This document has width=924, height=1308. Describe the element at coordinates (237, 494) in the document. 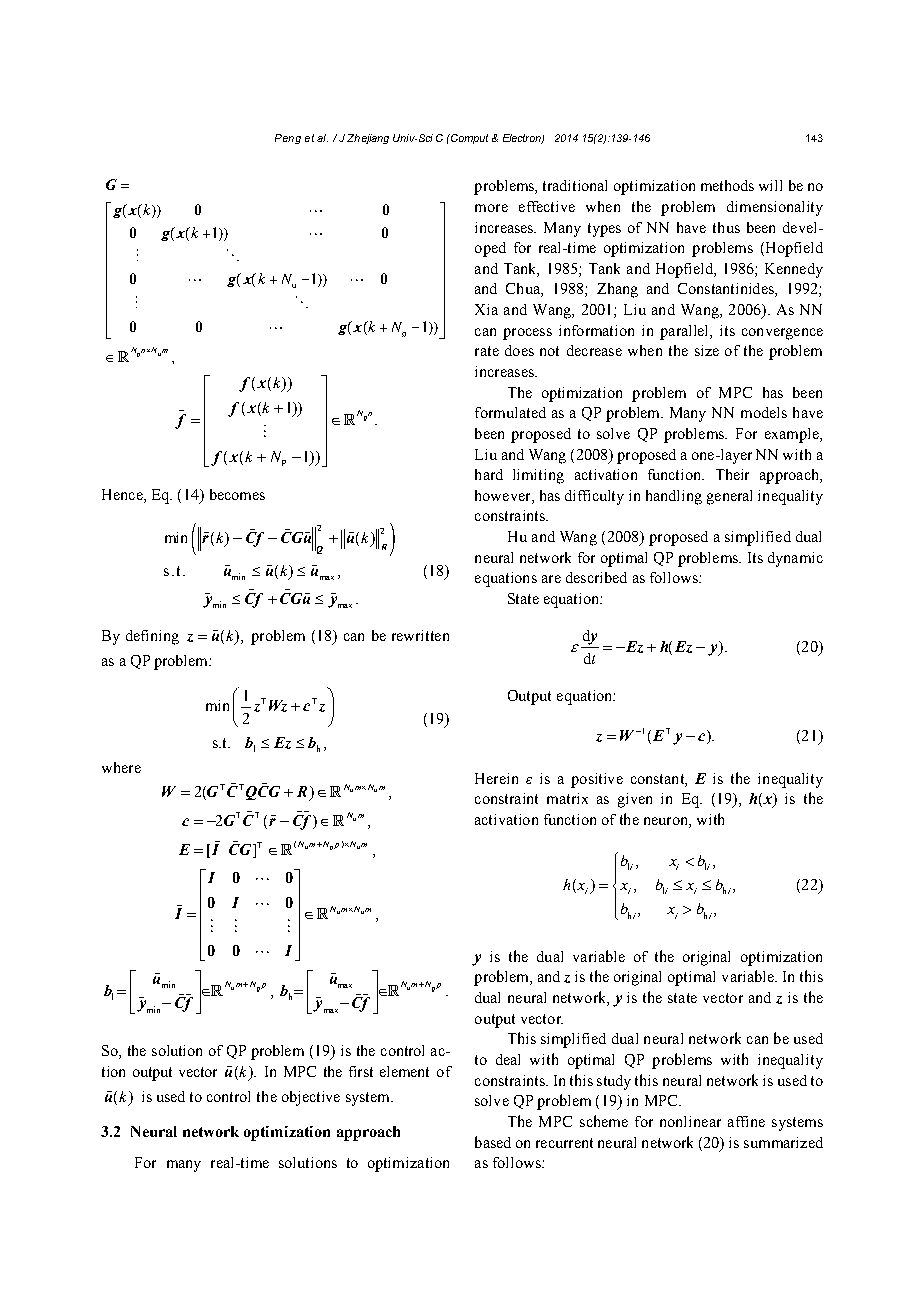

I see `becomes` at that location.
